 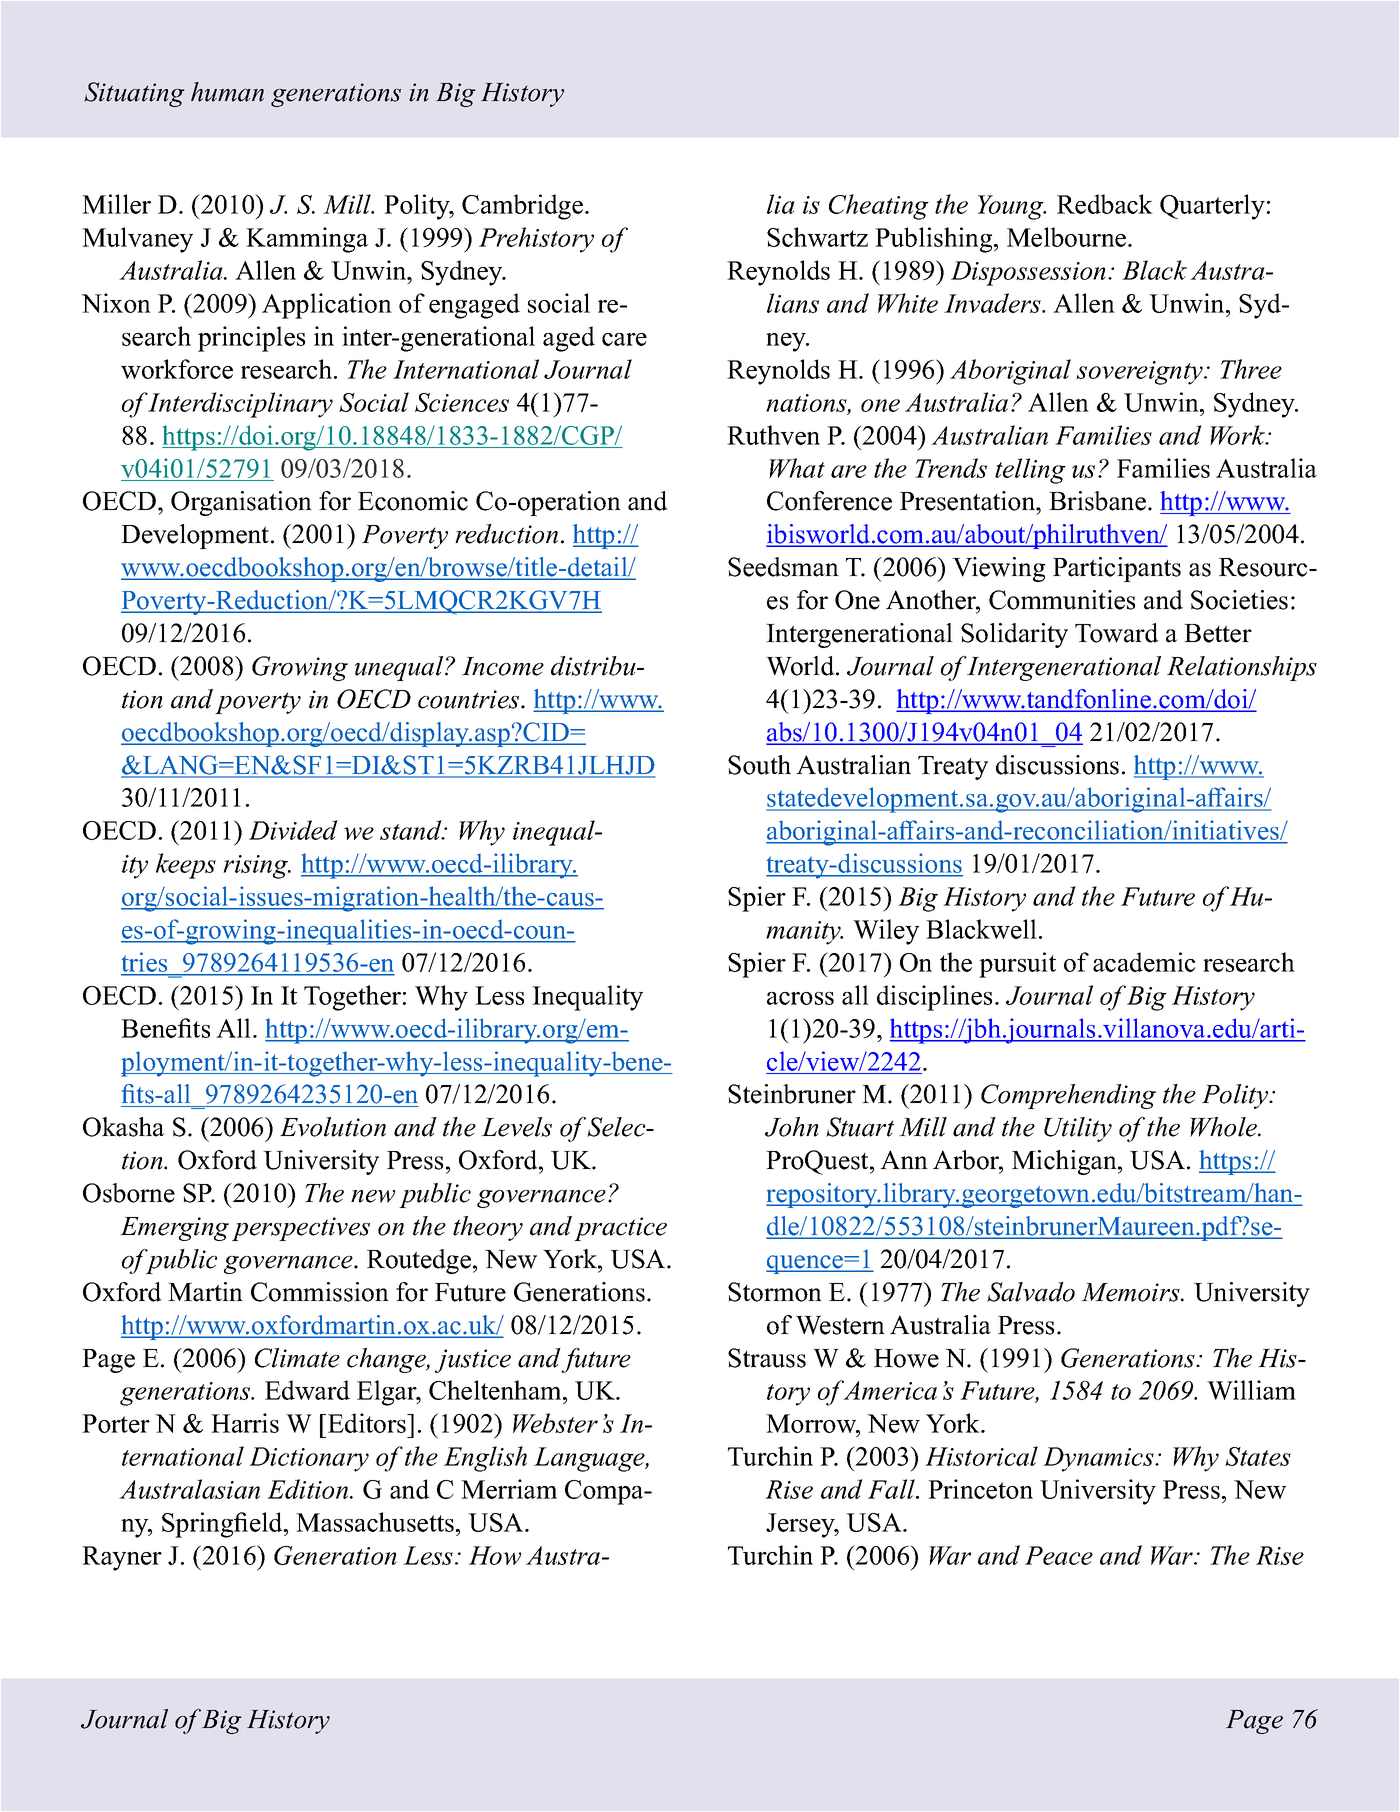 I want to click on Memoirs, so click(x=1131, y=1292).
